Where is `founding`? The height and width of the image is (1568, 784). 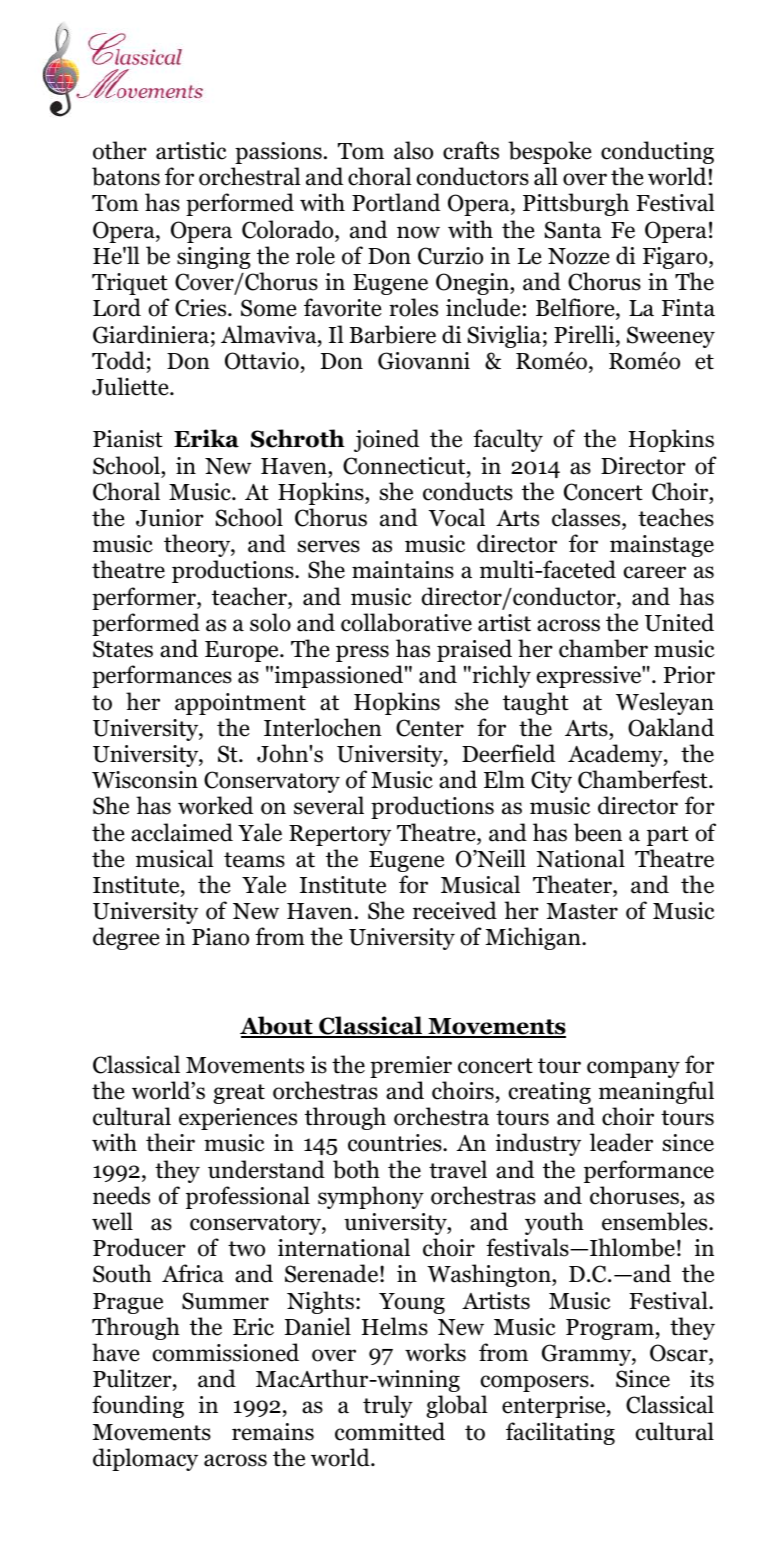 founding is located at coordinates (138, 1406).
